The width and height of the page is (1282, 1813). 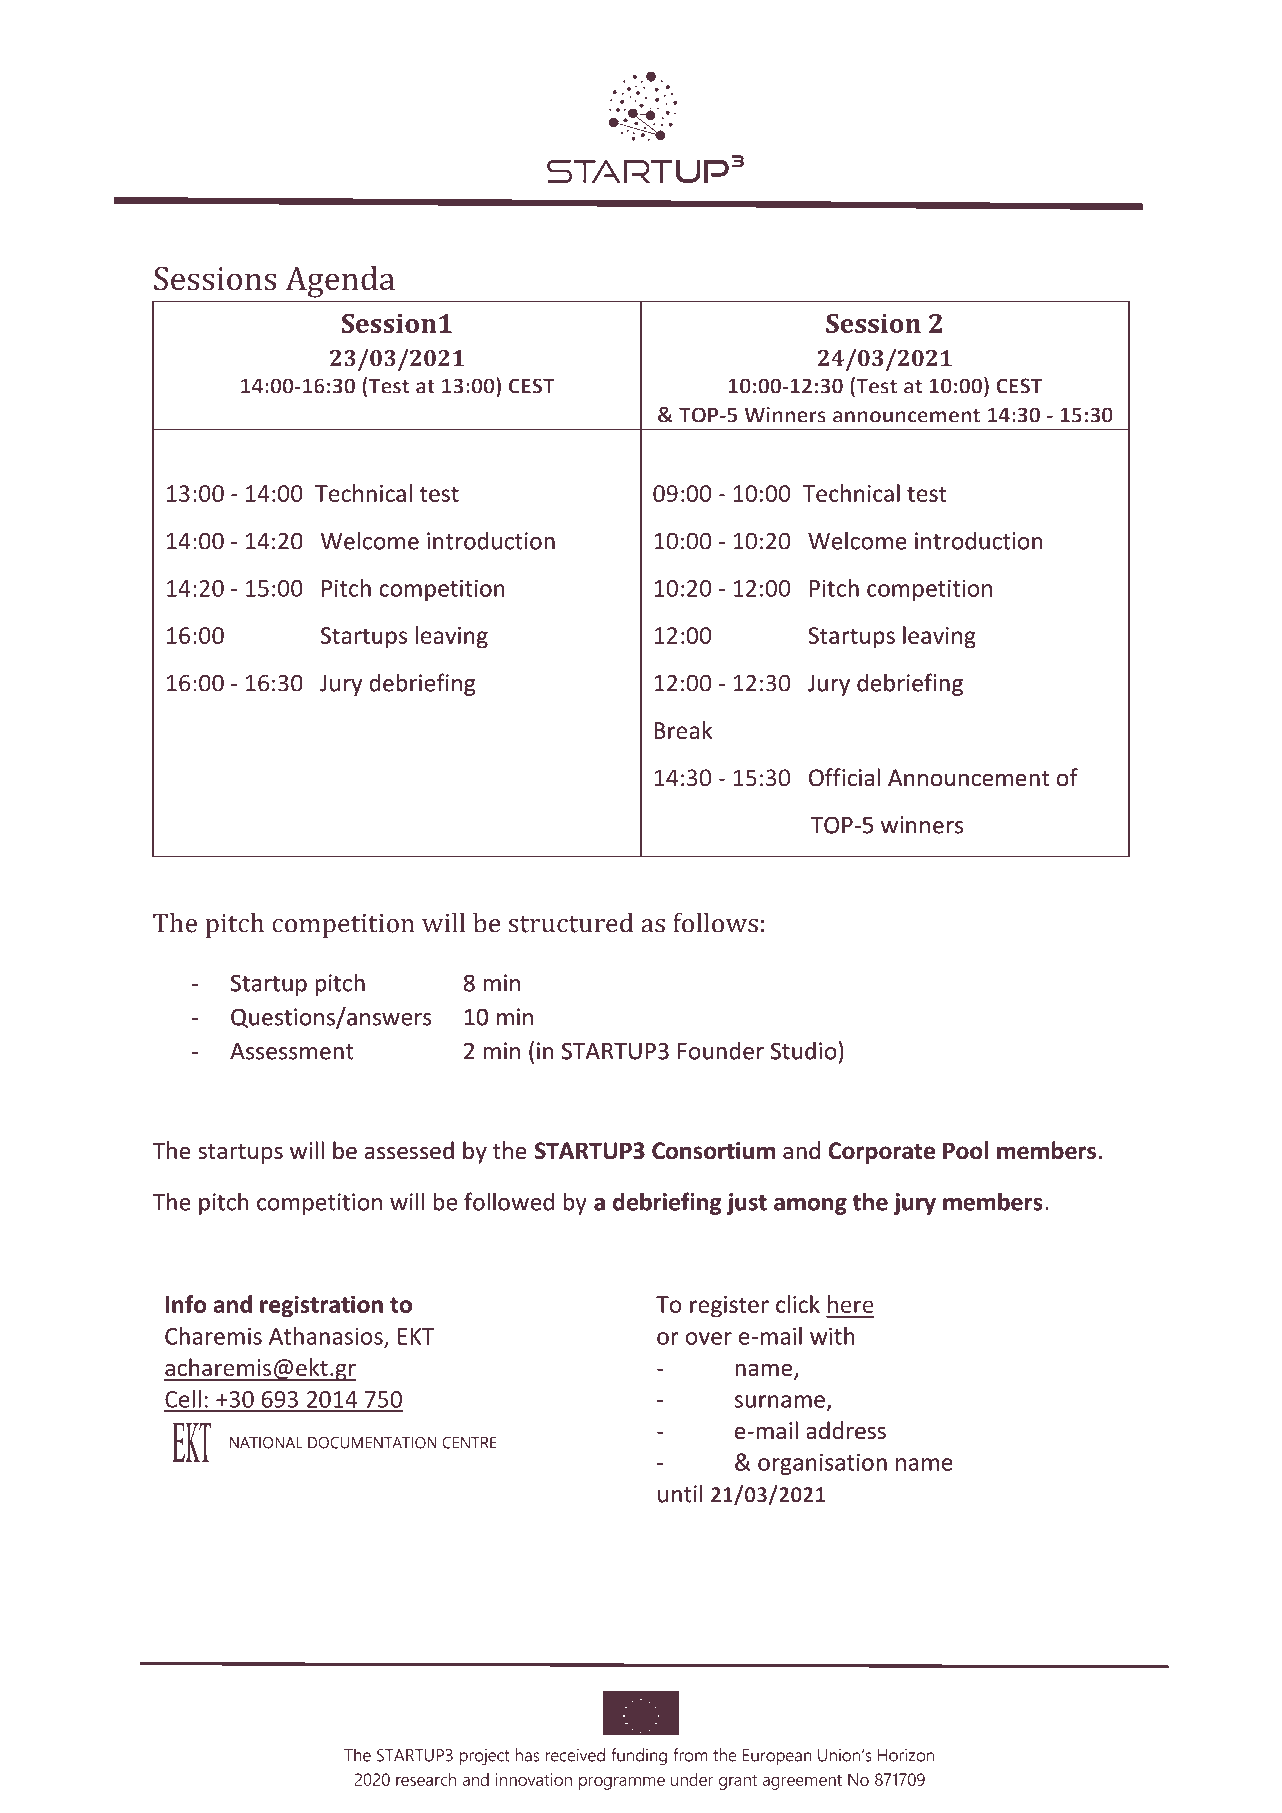 What do you see at coordinates (340, 282) in the page?
I see `Agenda` at bounding box center [340, 282].
